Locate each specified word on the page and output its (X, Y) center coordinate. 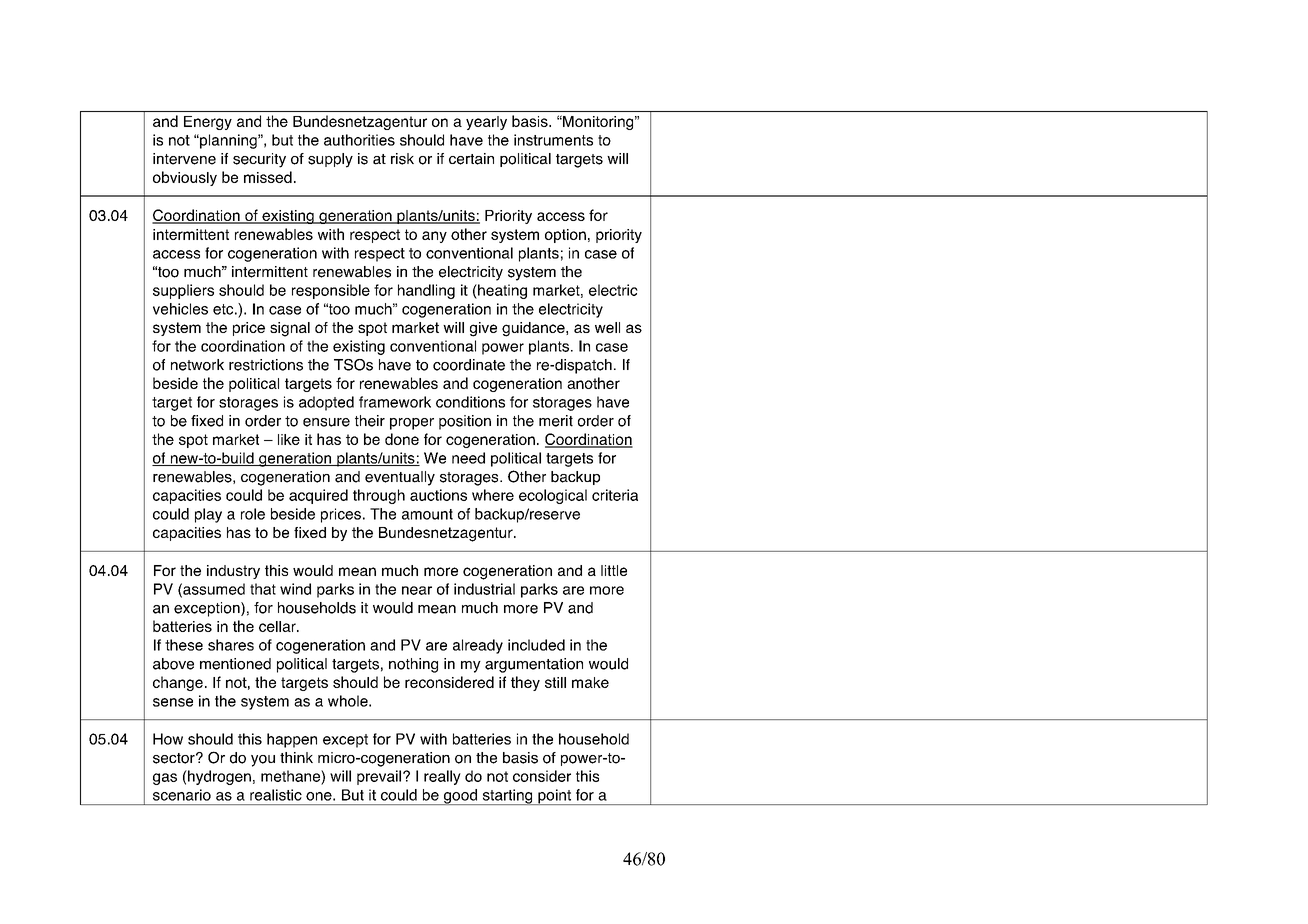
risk (402, 159)
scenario (182, 795)
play (208, 515)
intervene (184, 159)
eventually (400, 478)
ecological (553, 496)
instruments (553, 140)
